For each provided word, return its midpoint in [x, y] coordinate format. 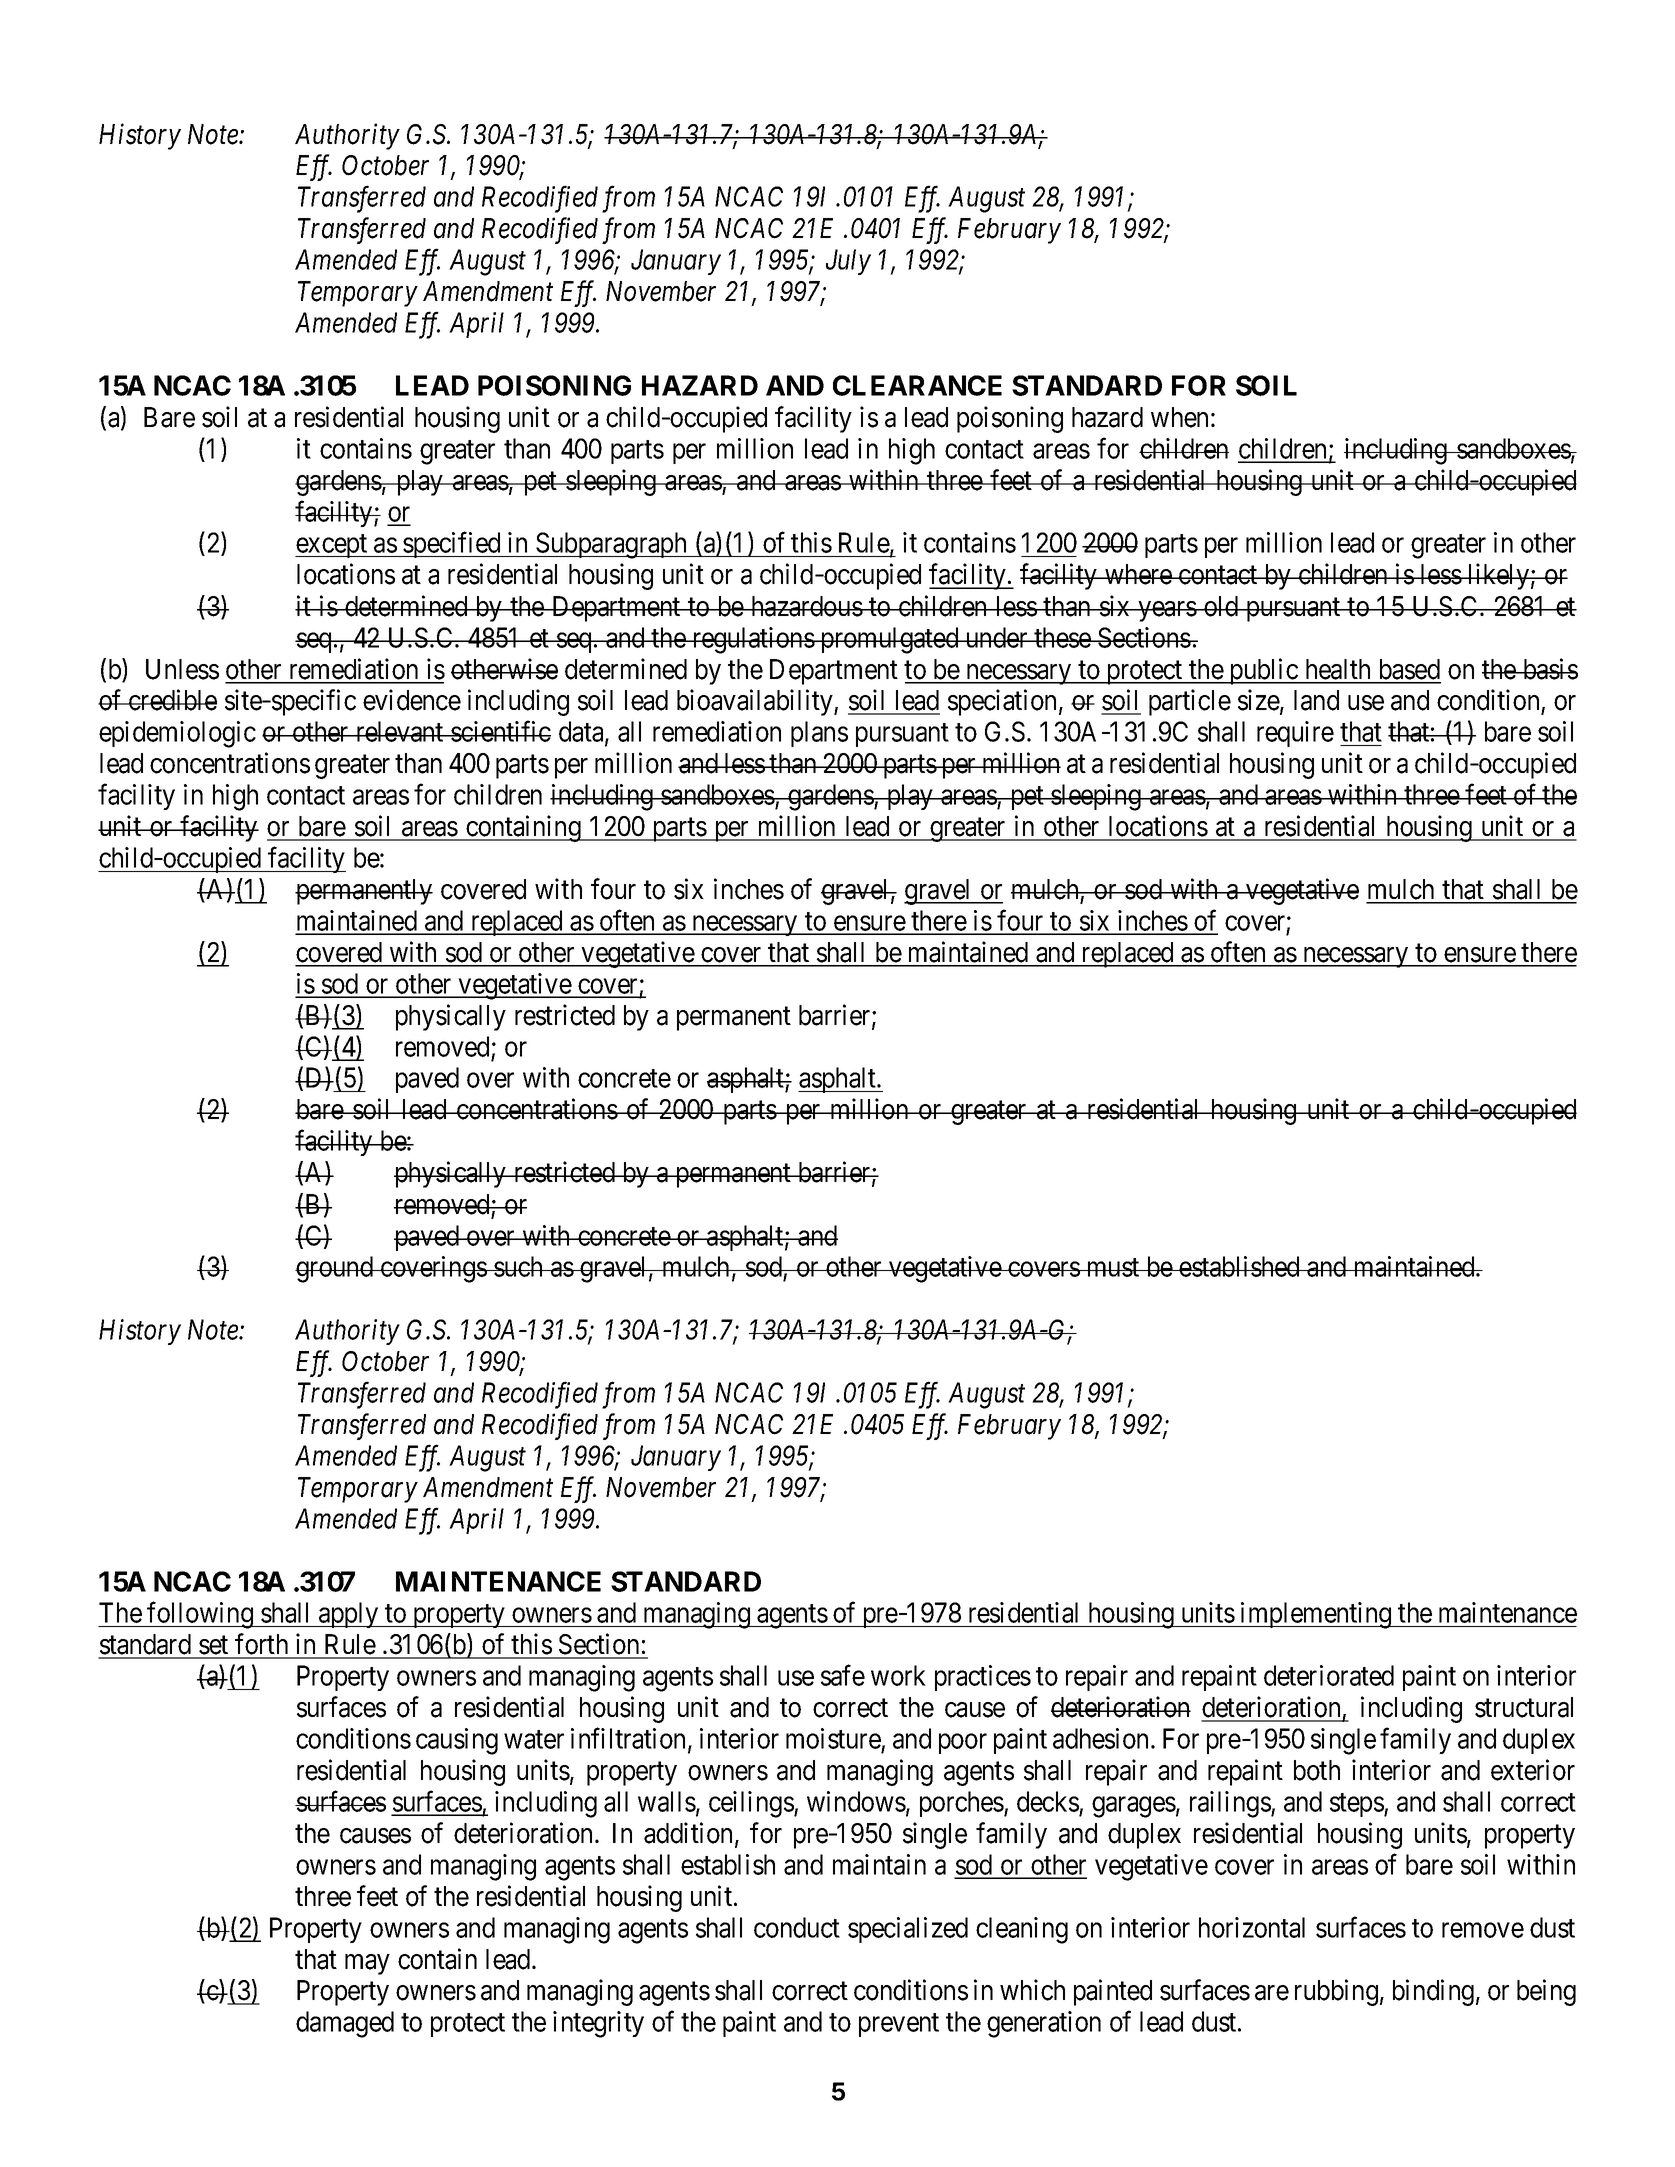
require [1295, 734]
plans [819, 734]
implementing [1316, 1615]
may [367, 1964]
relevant [399, 731]
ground [335, 1269]
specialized [908, 1930]
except [332, 546]
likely [1498, 576]
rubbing [1336, 1992]
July [848, 262]
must [1113, 1268]
